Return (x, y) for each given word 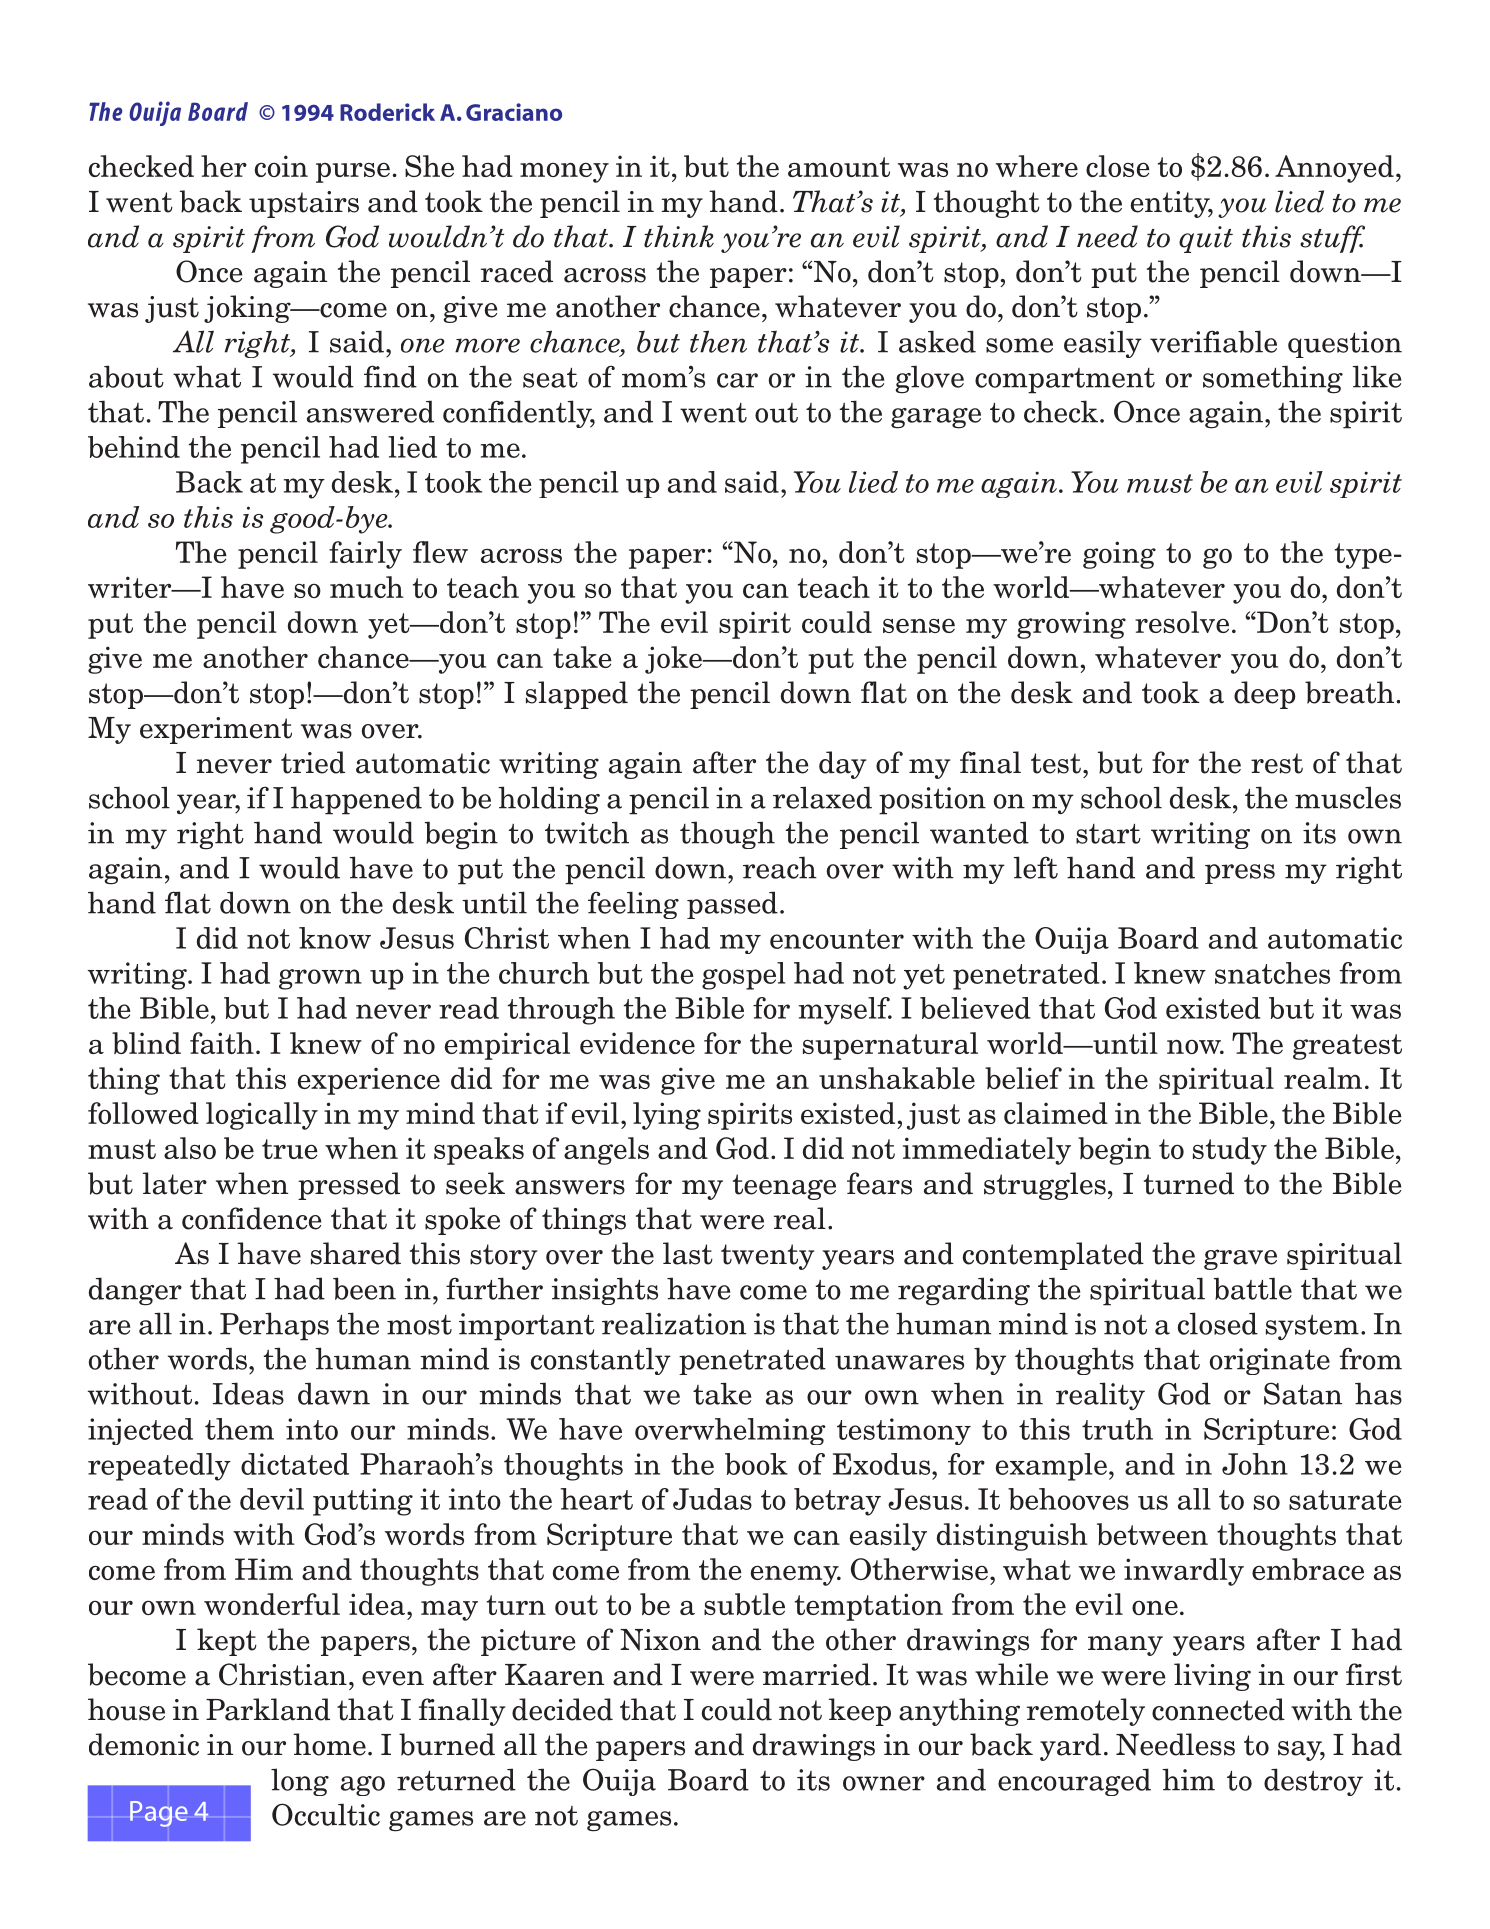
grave (1240, 1259)
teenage (784, 1187)
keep (860, 1712)
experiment (216, 730)
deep (1265, 695)
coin (281, 166)
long (300, 1782)
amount (839, 167)
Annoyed (1334, 169)
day (842, 765)
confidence (251, 1218)
